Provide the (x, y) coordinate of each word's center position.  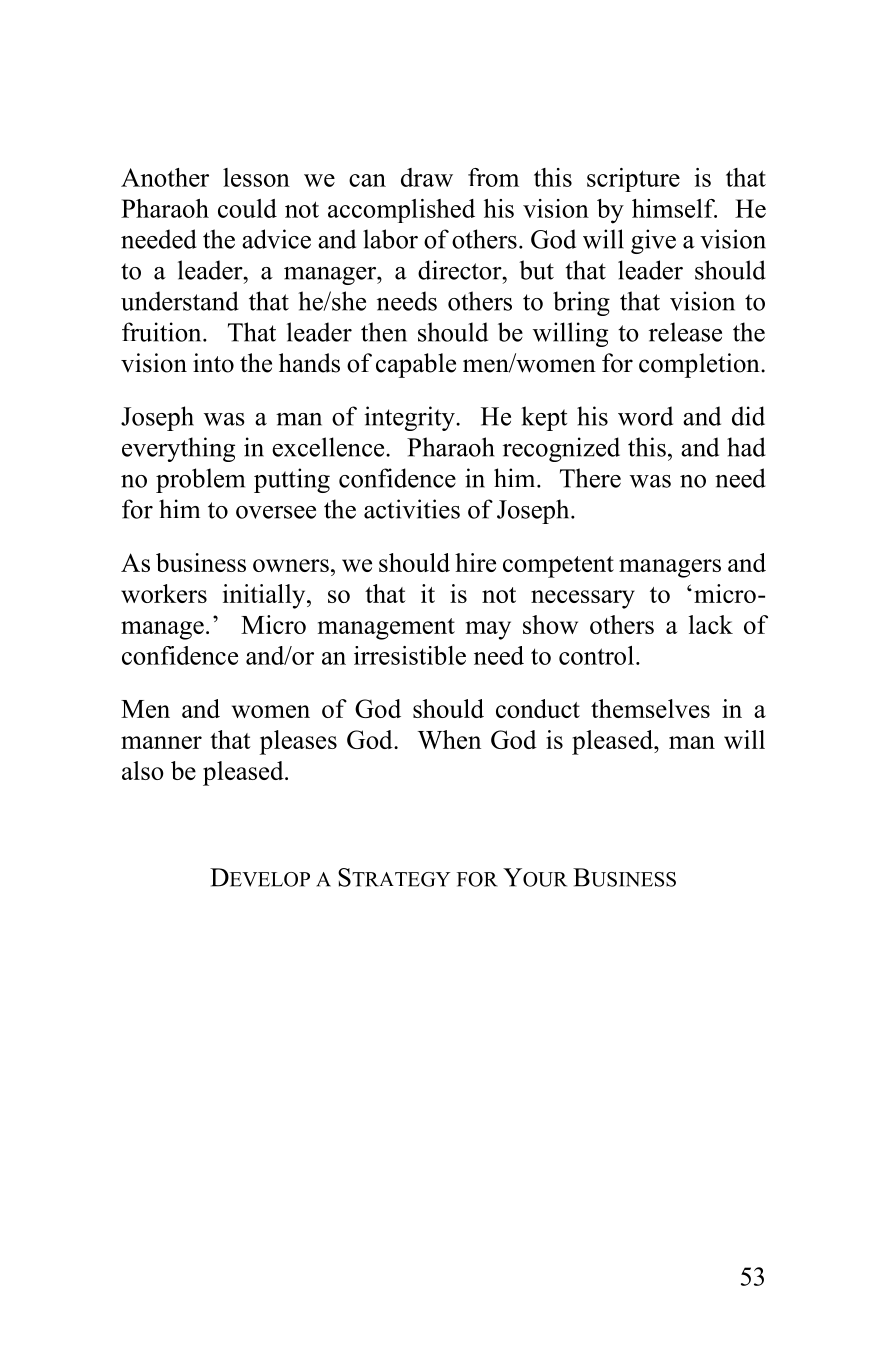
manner (161, 742)
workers (164, 593)
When (449, 739)
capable (416, 365)
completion (700, 365)
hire (475, 562)
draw (427, 177)
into (213, 363)
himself (674, 208)
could (247, 208)
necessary (583, 599)
